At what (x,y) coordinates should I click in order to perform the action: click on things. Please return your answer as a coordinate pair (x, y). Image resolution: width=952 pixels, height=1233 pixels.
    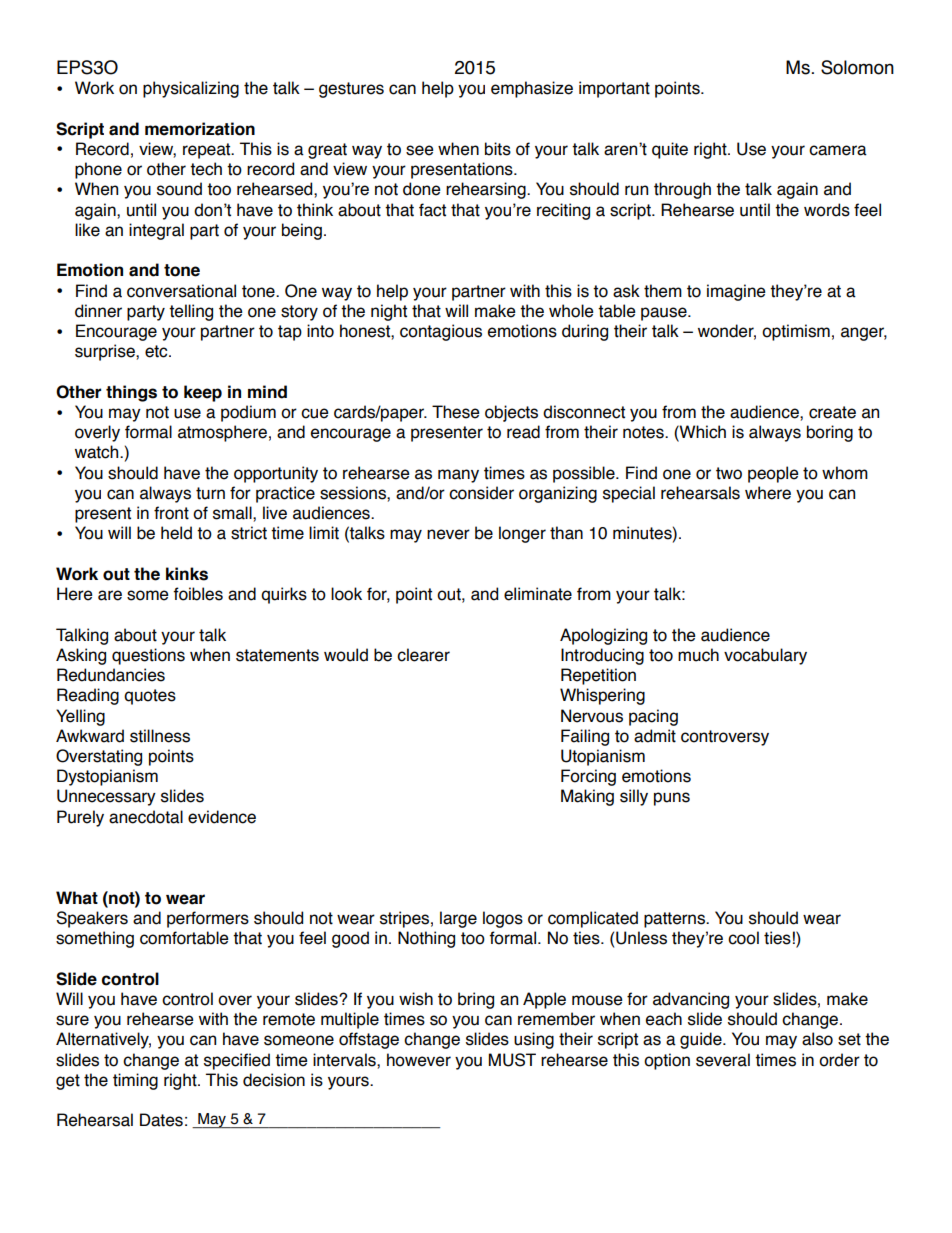
    Looking at the image, I should click on (131, 393).
